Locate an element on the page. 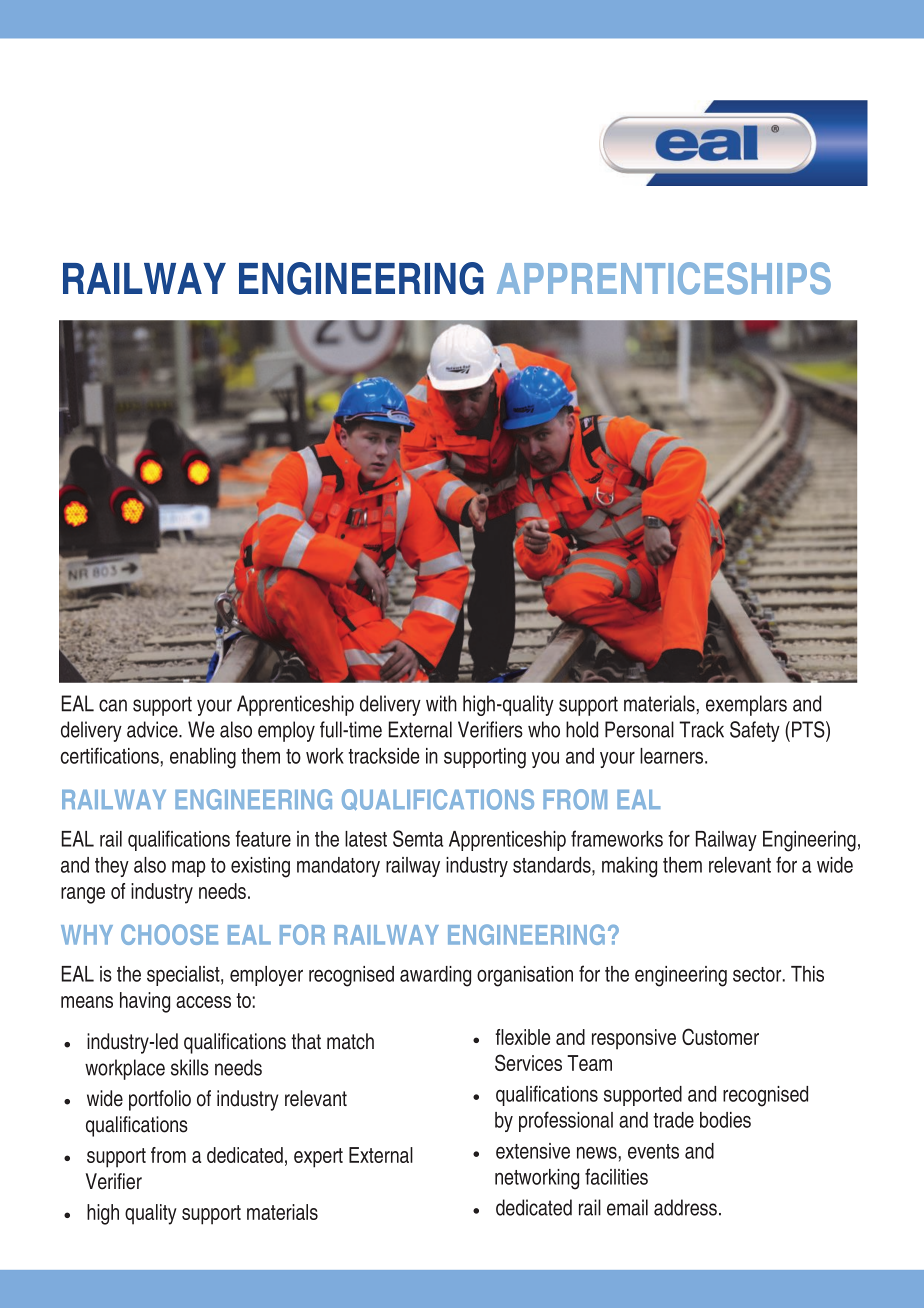  Customer is located at coordinates (720, 1036).
